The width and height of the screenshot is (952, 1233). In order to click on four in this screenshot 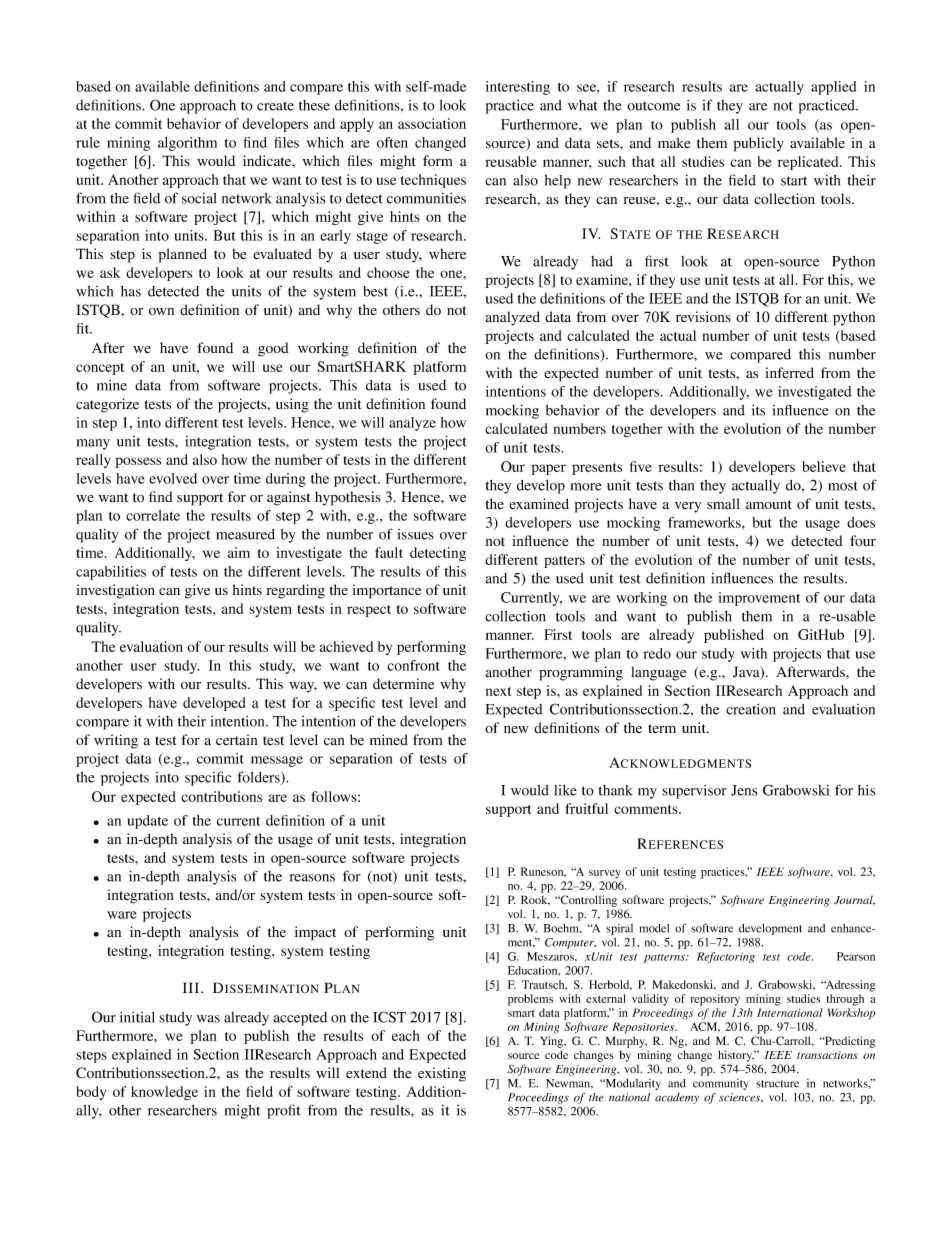, I will do `click(863, 540)`.
